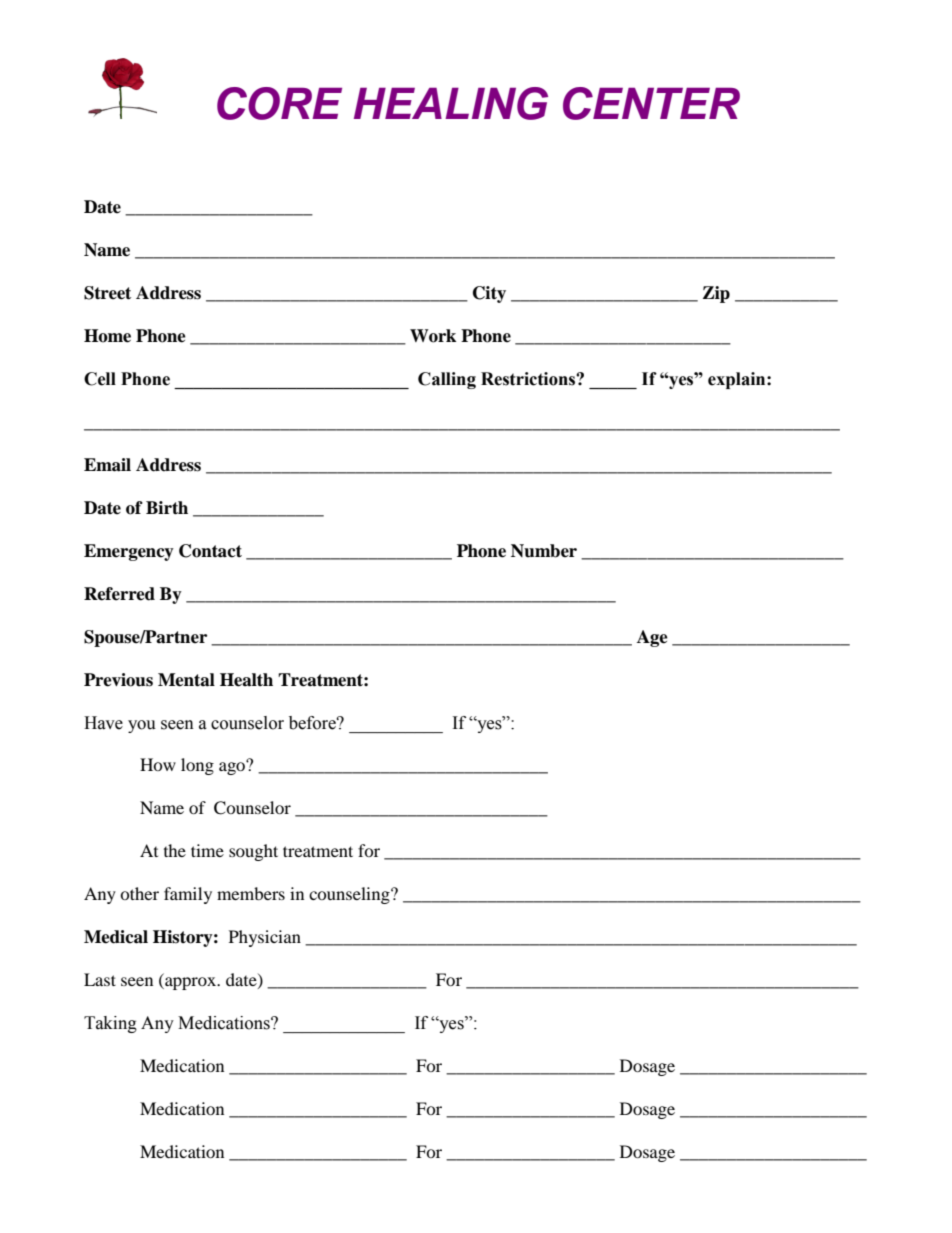 The image size is (952, 1233). Describe the element at coordinates (350, 895) in the image. I see `counseling` at that location.
